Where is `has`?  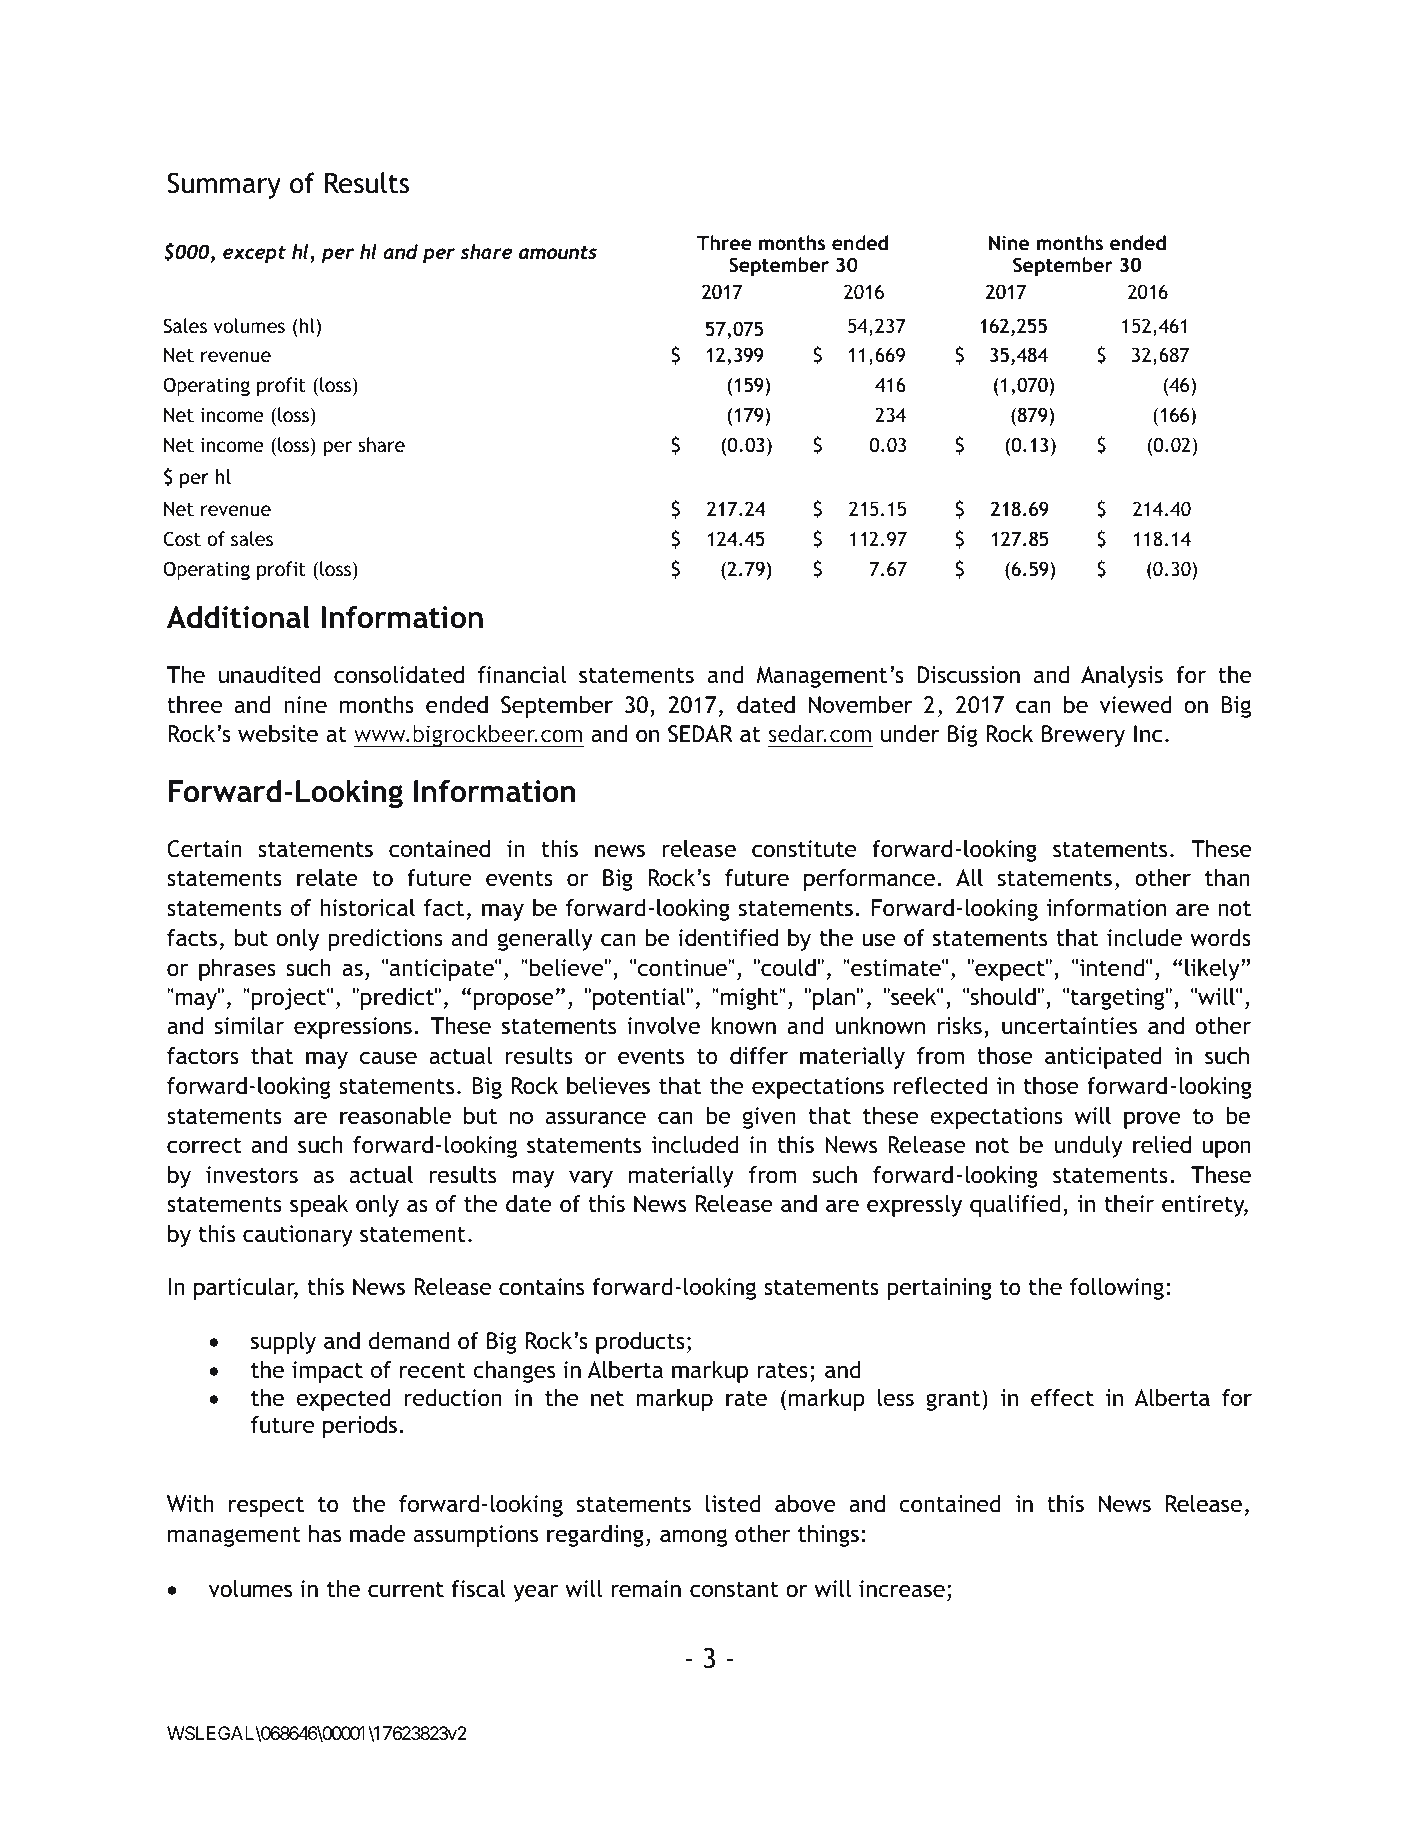 has is located at coordinates (325, 1533).
